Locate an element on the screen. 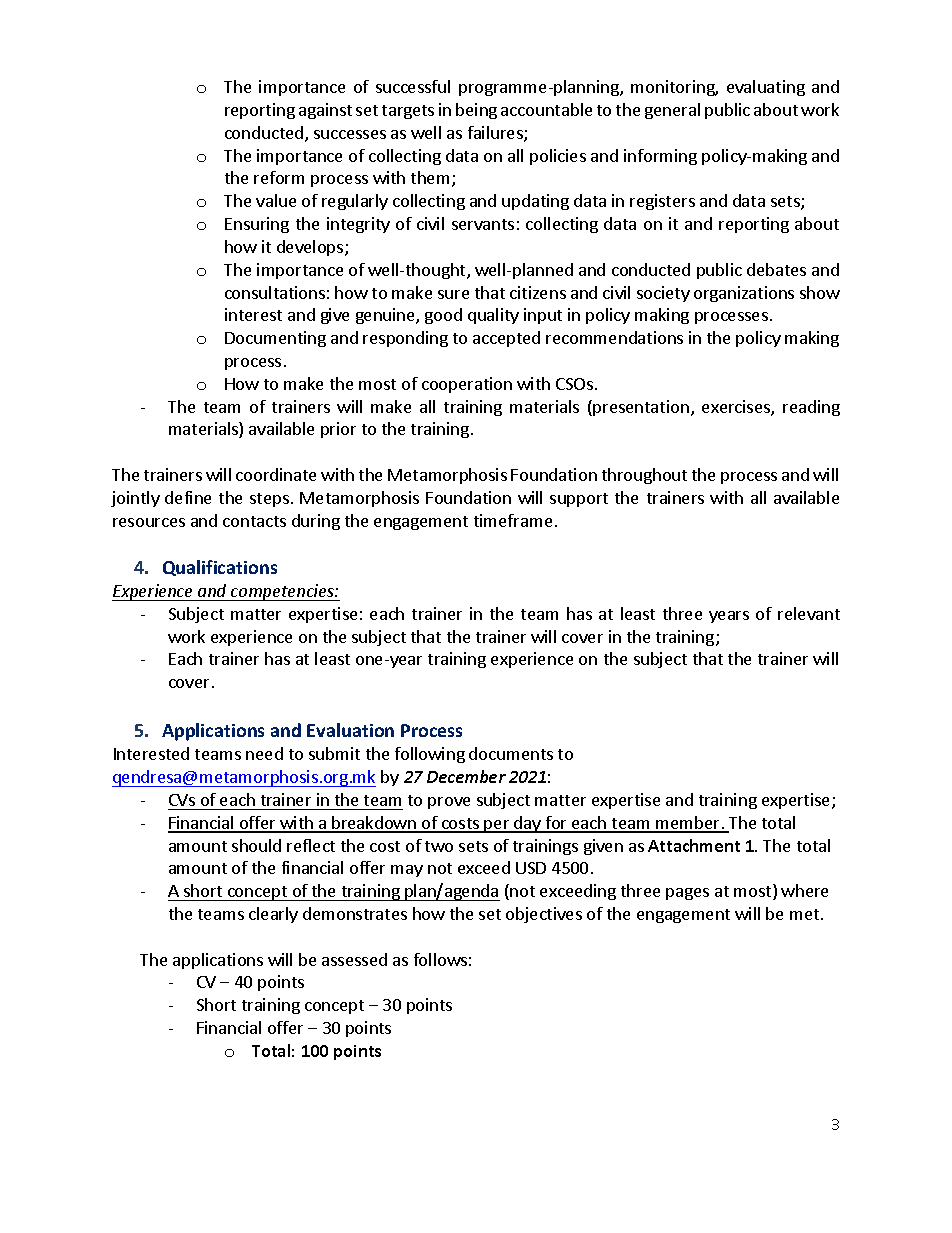 The image size is (952, 1233). clearly is located at coordinates (273, 915).
